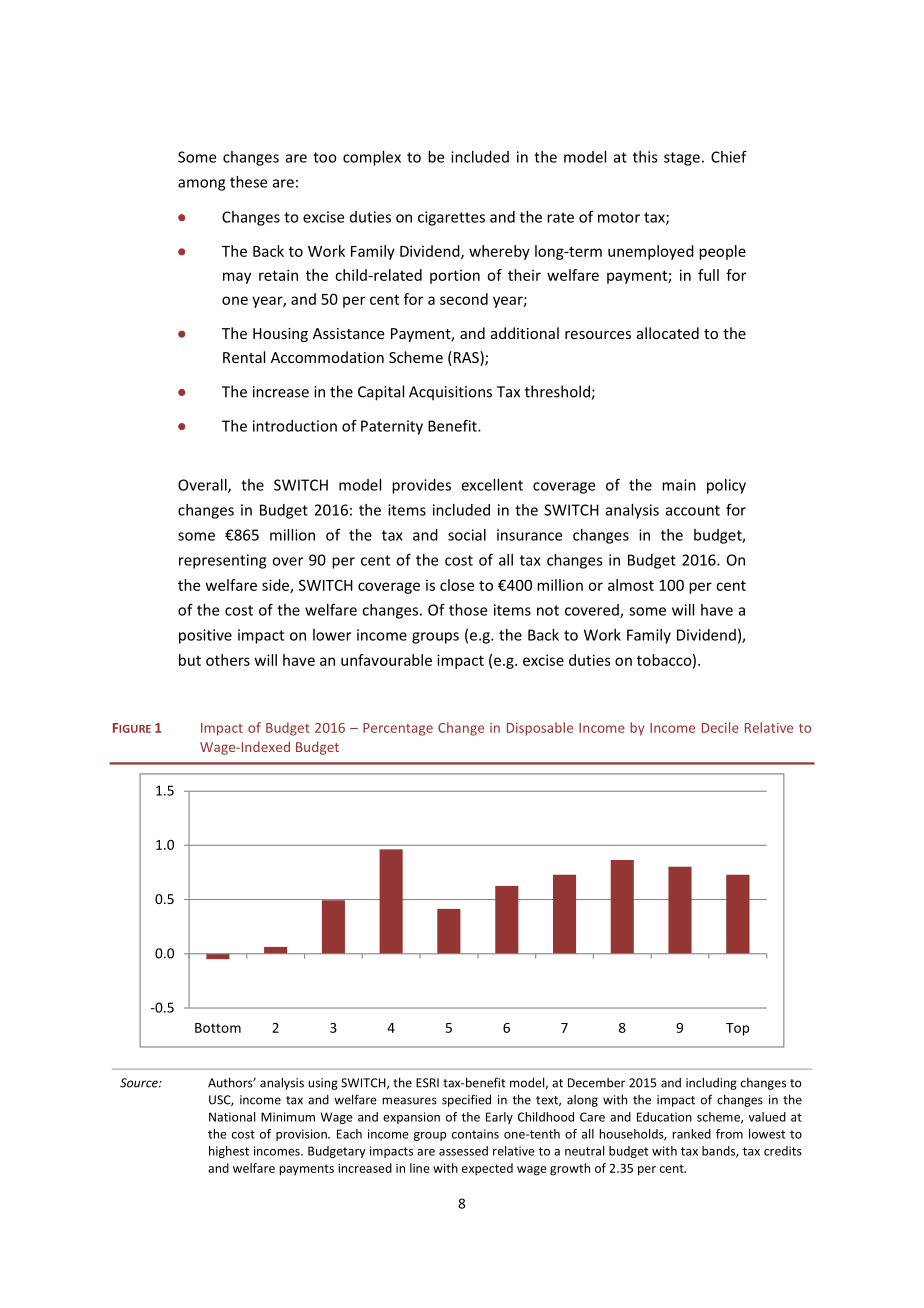 This screenshot has width=924, height=1308. I want to click on Chief, so click(729, 157).
